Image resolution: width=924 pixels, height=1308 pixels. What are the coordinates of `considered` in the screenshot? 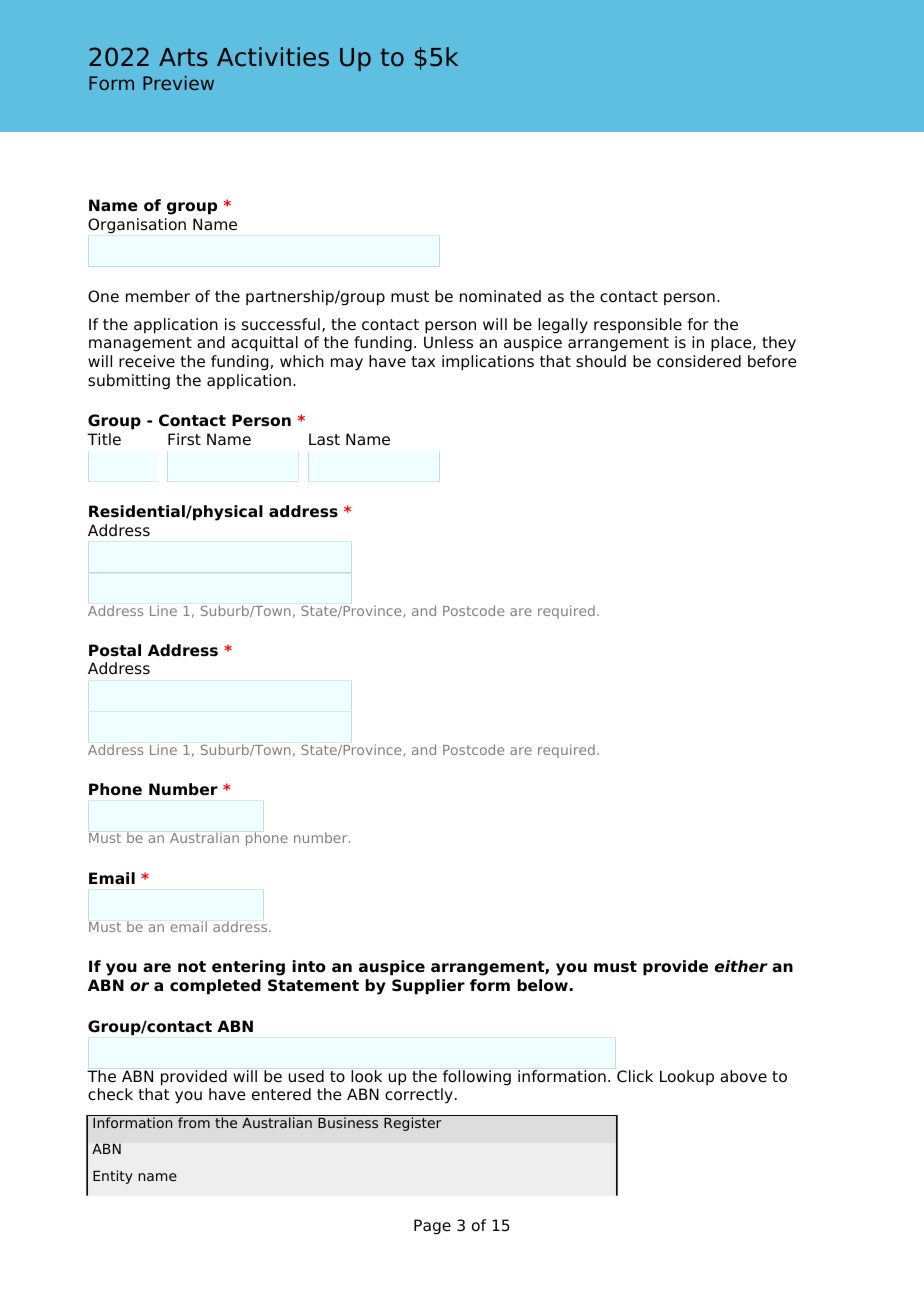 It's located at (699, 361).
